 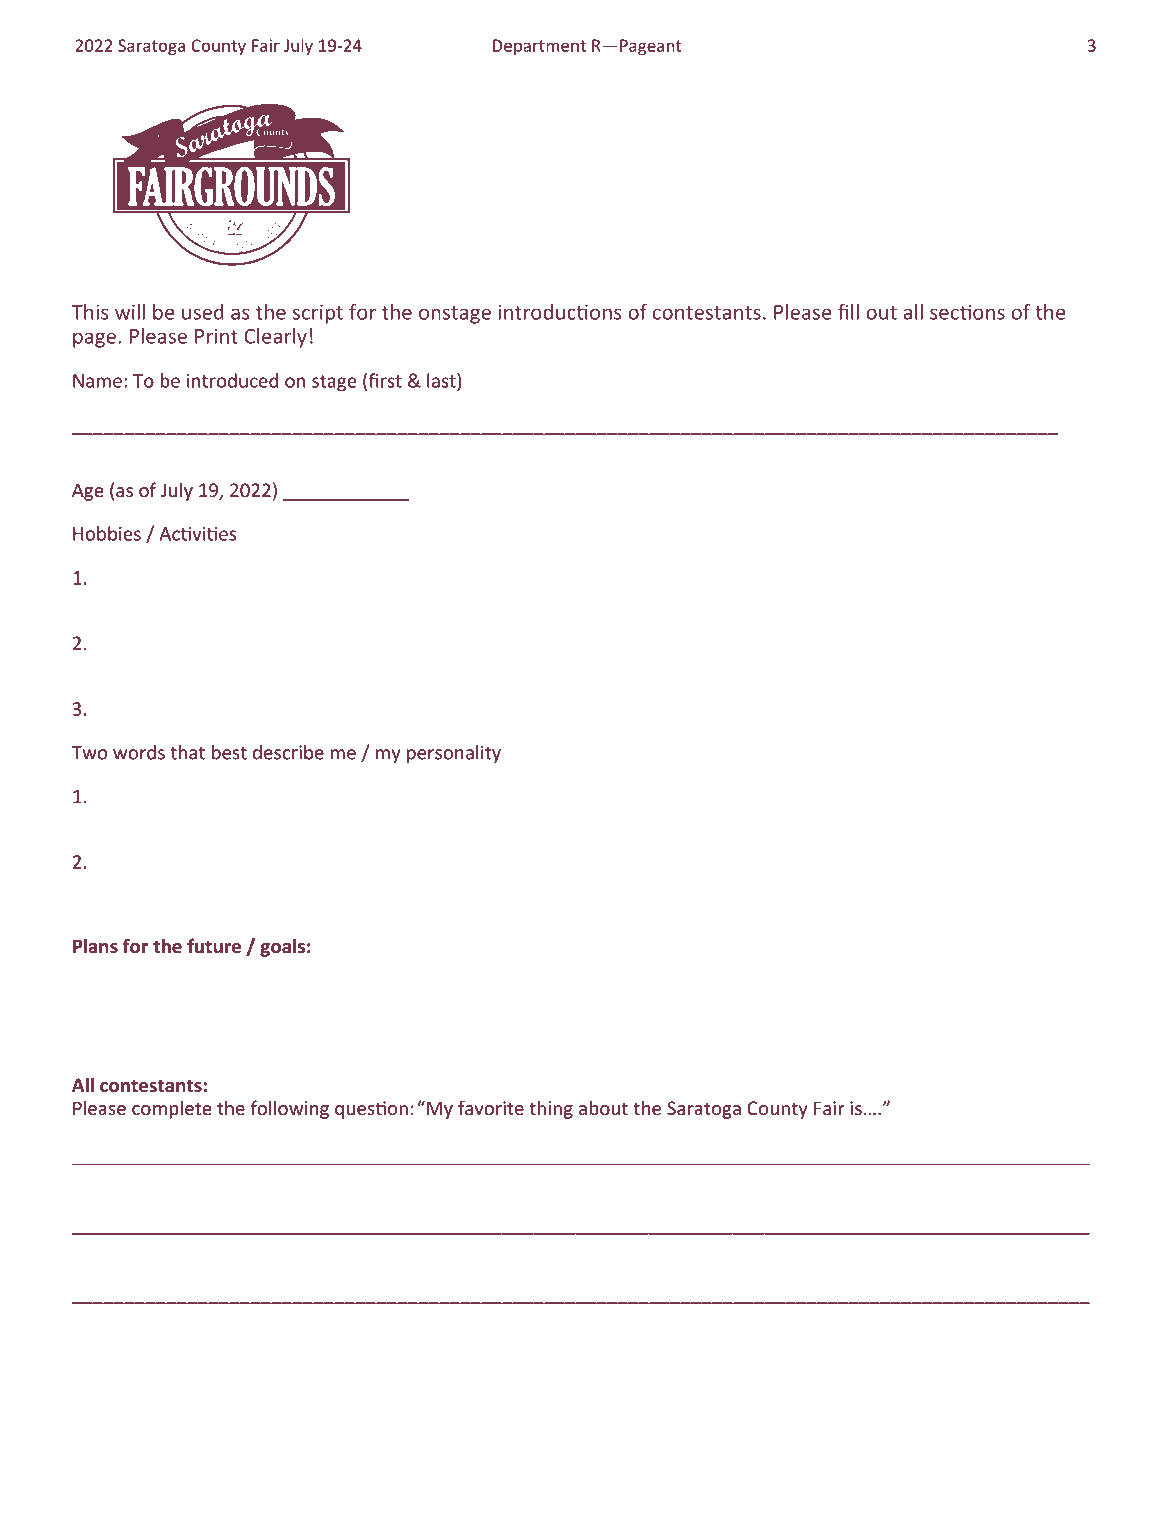 I want to click on describe, so click(x=288, y=752).
